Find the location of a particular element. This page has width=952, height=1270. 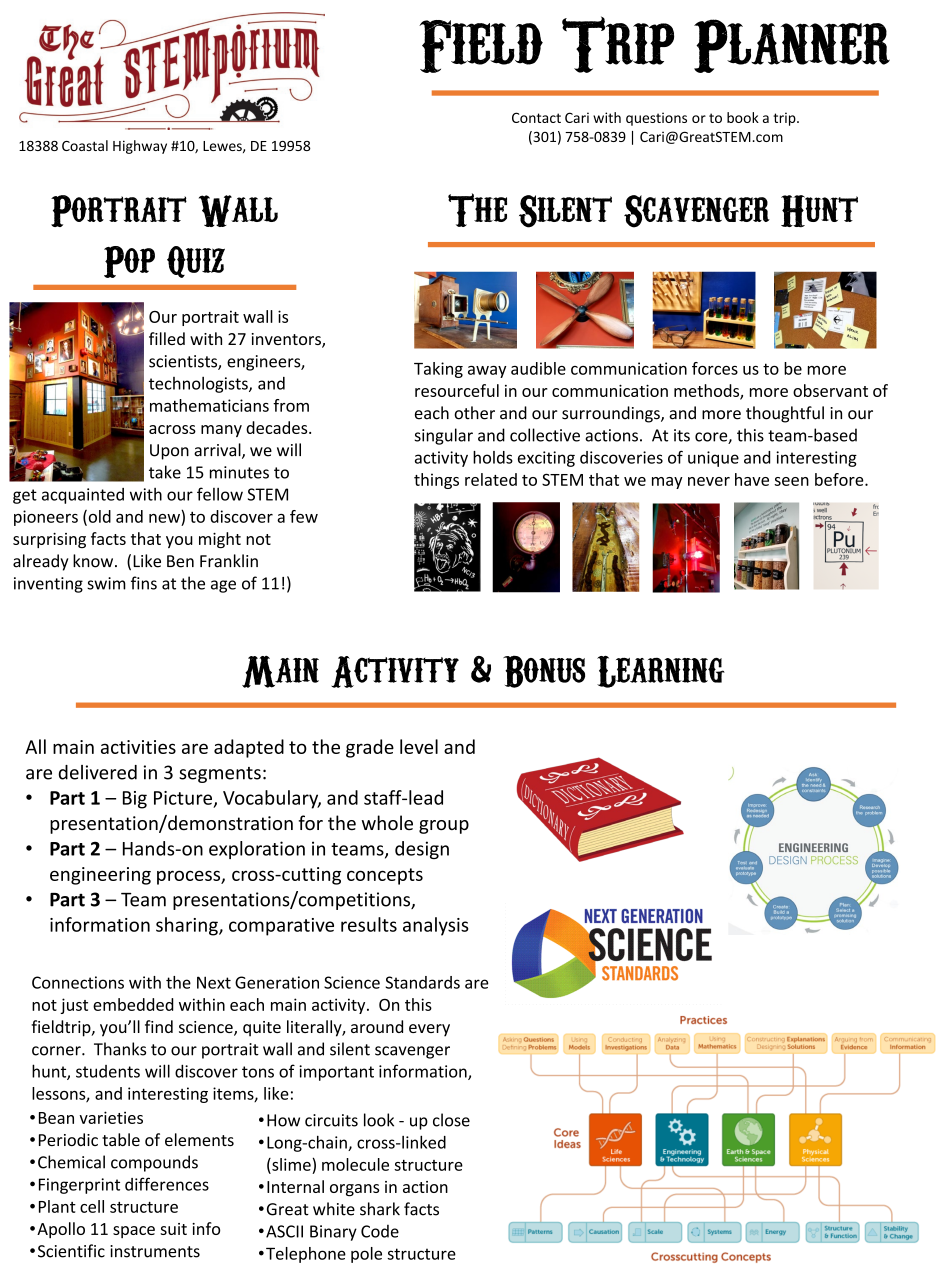

Learning is located at coordinates (661, 671).
